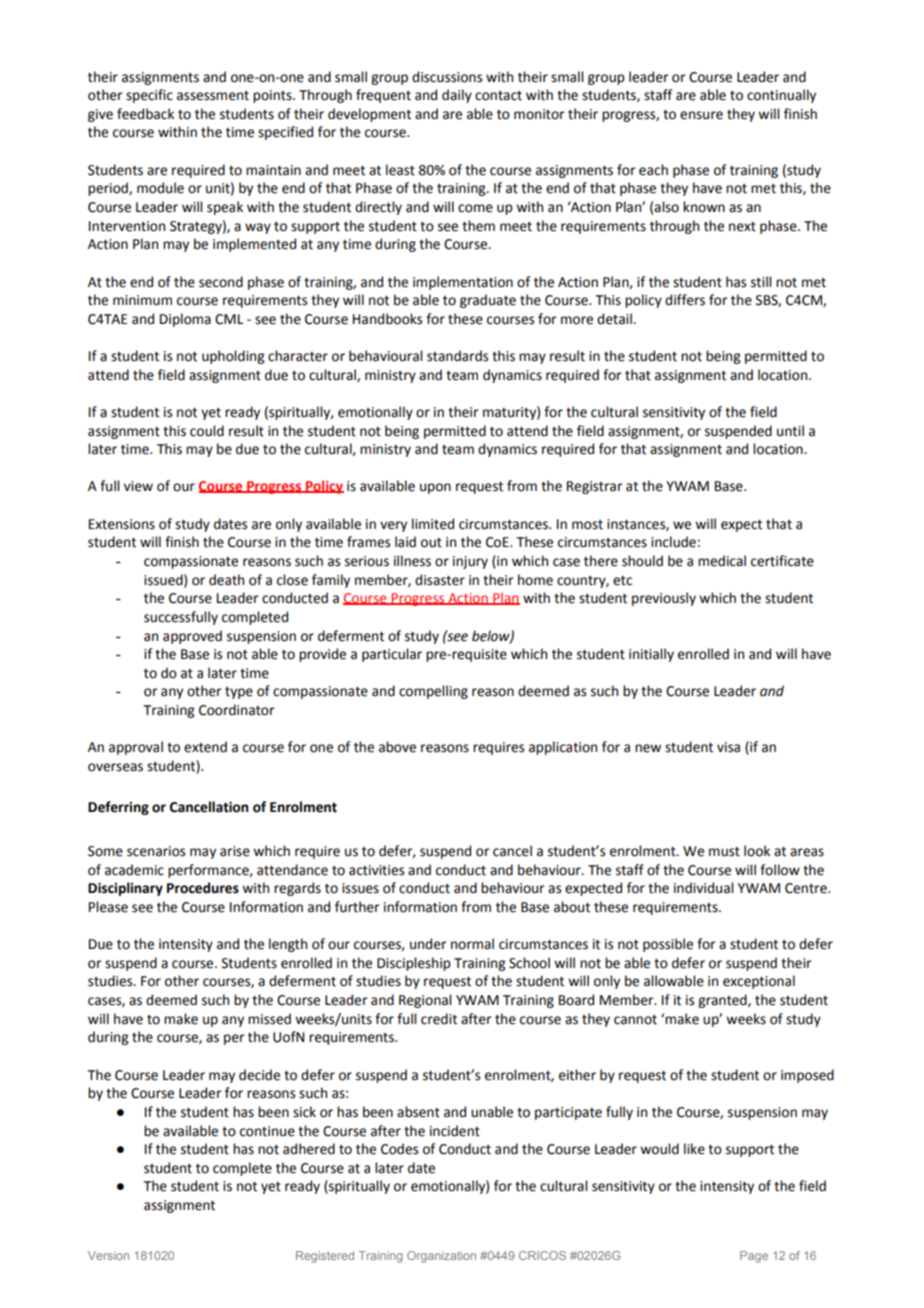  What do you see at coordinates (724, 852) in the image?
I see `must` at bounding box center [724, 852].
